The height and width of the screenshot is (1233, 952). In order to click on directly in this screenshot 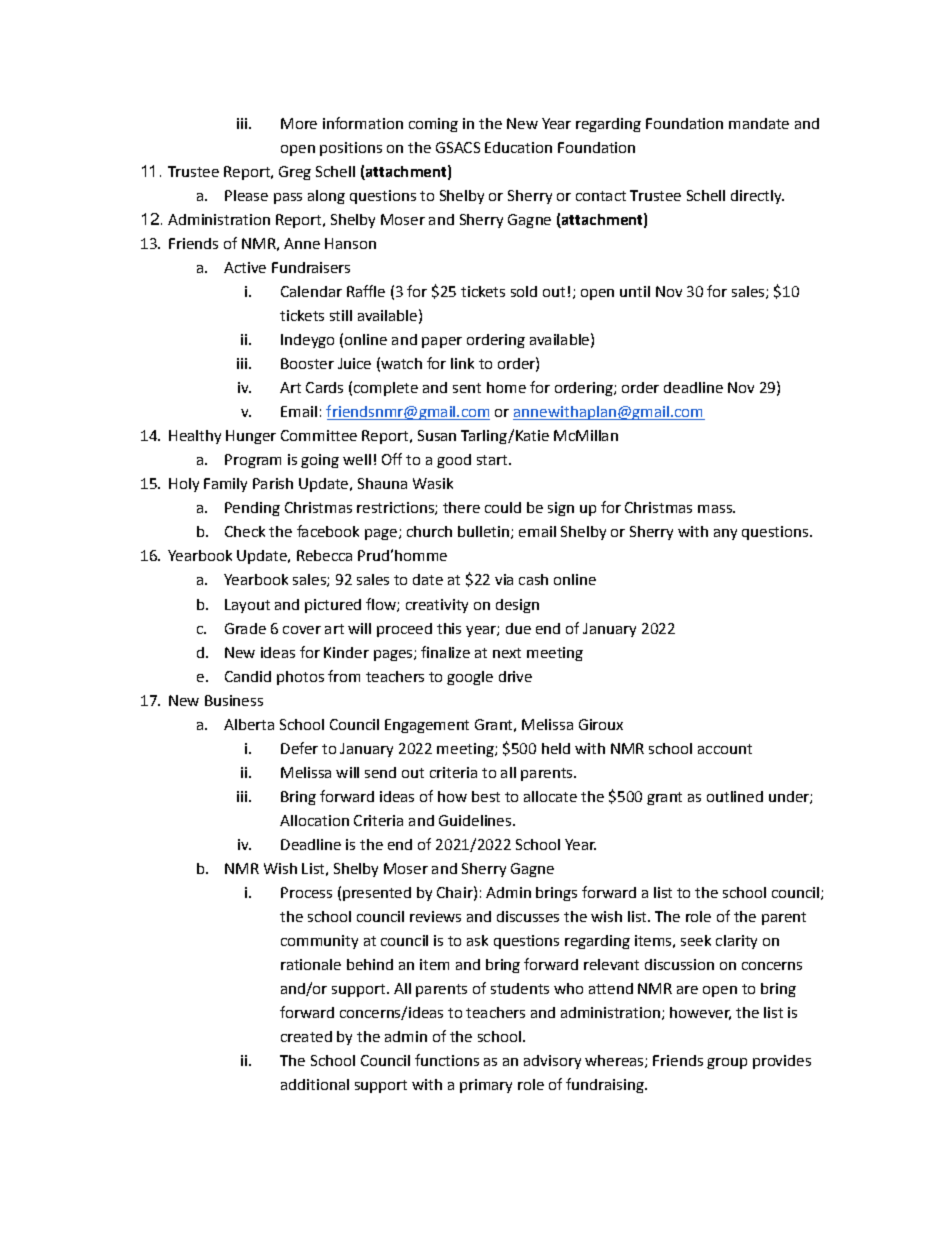, I will do `click(757, 197)`.
